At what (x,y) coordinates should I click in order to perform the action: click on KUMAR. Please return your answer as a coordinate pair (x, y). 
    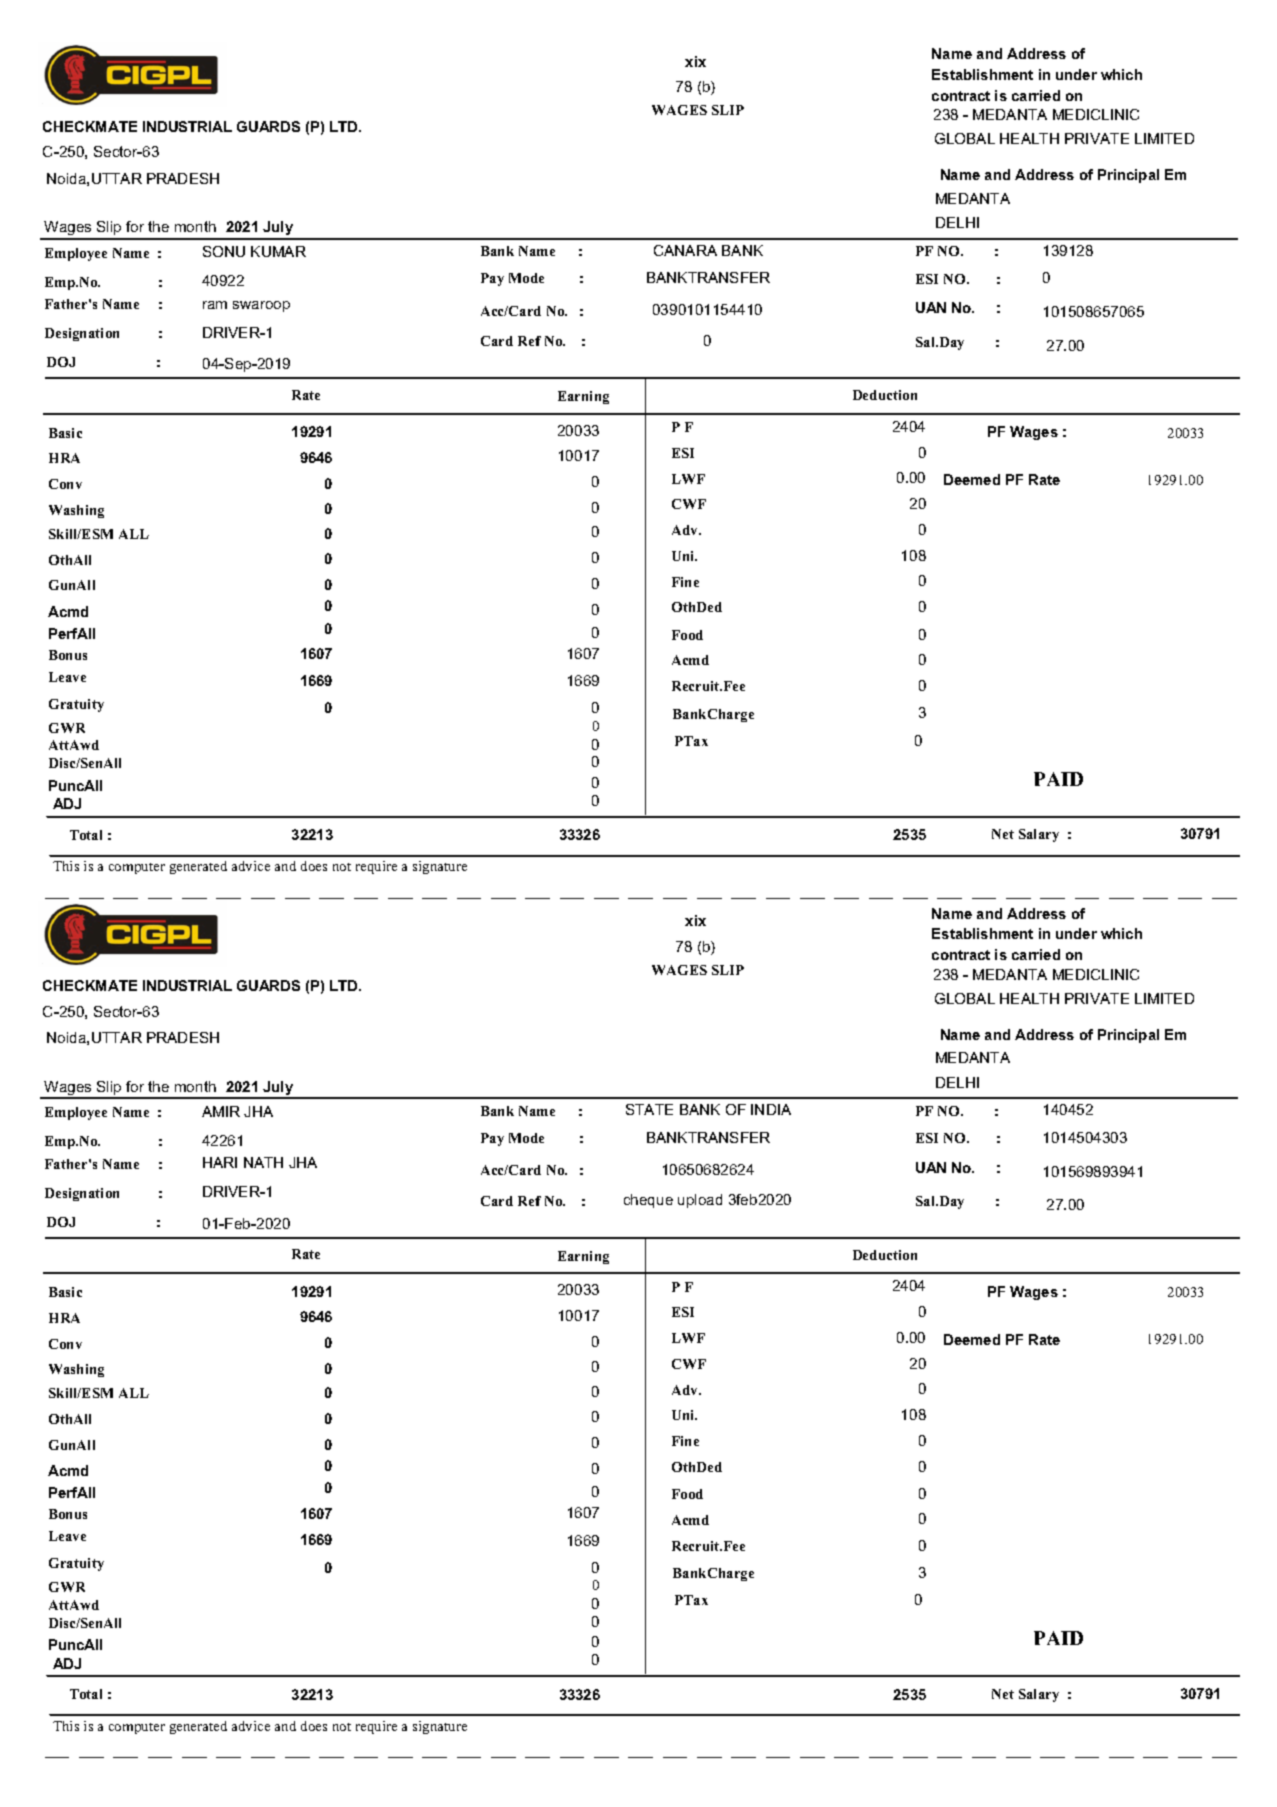
    Looking at the image, I should click on (278, 251).
